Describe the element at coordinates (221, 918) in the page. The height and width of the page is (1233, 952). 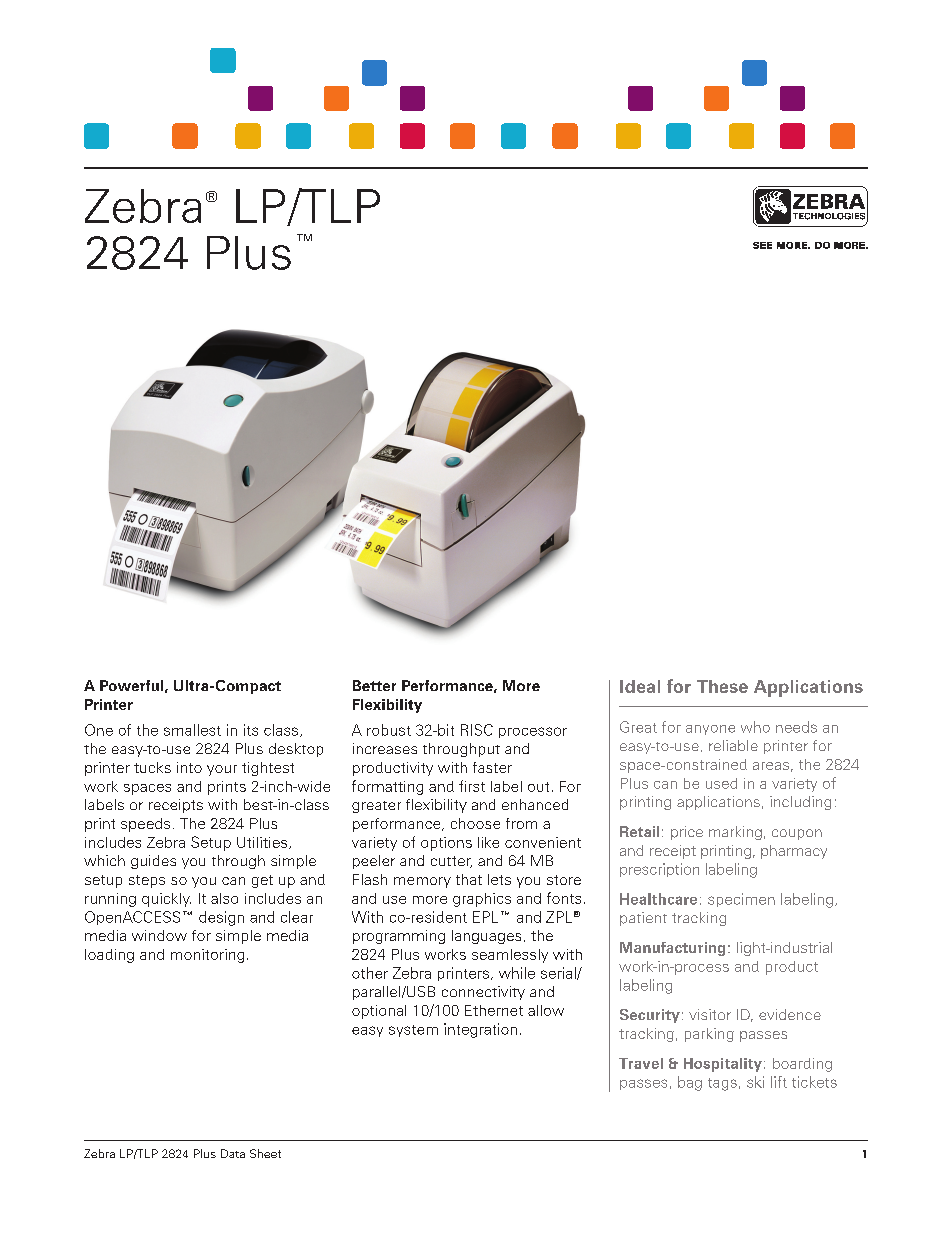
I see `design` at that location.
